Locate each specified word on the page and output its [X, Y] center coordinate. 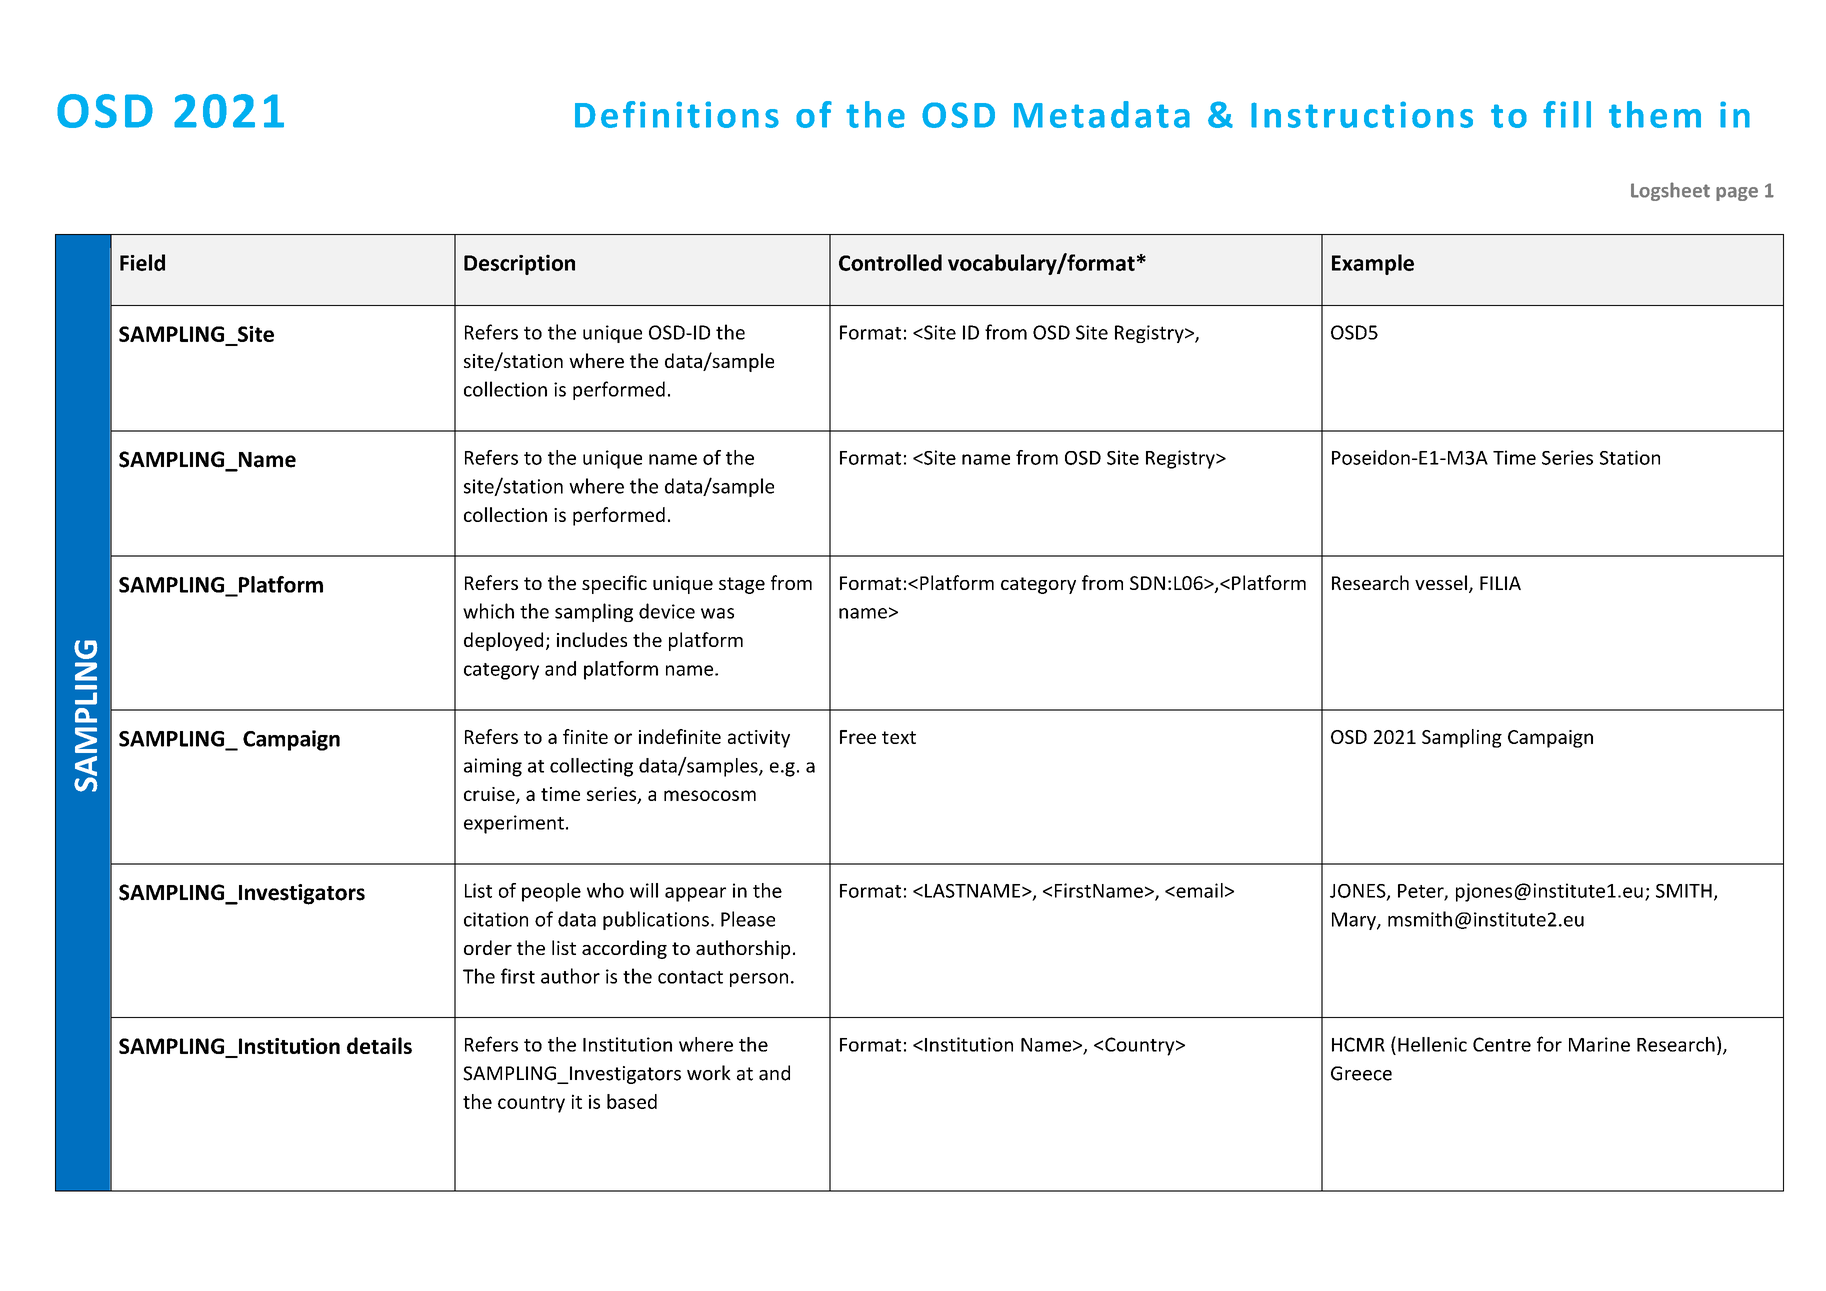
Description [519, 264]
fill [1567, 114]
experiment [514, 824]
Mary [1355, 921]
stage [742, 585]
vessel [1441, 582]
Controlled [890, 262]
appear [695, 894]
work [709, 1073]
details [379, 1045]
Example [1373, 264]
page [1737, 194]
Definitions [677, 114]
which [488, 611]
